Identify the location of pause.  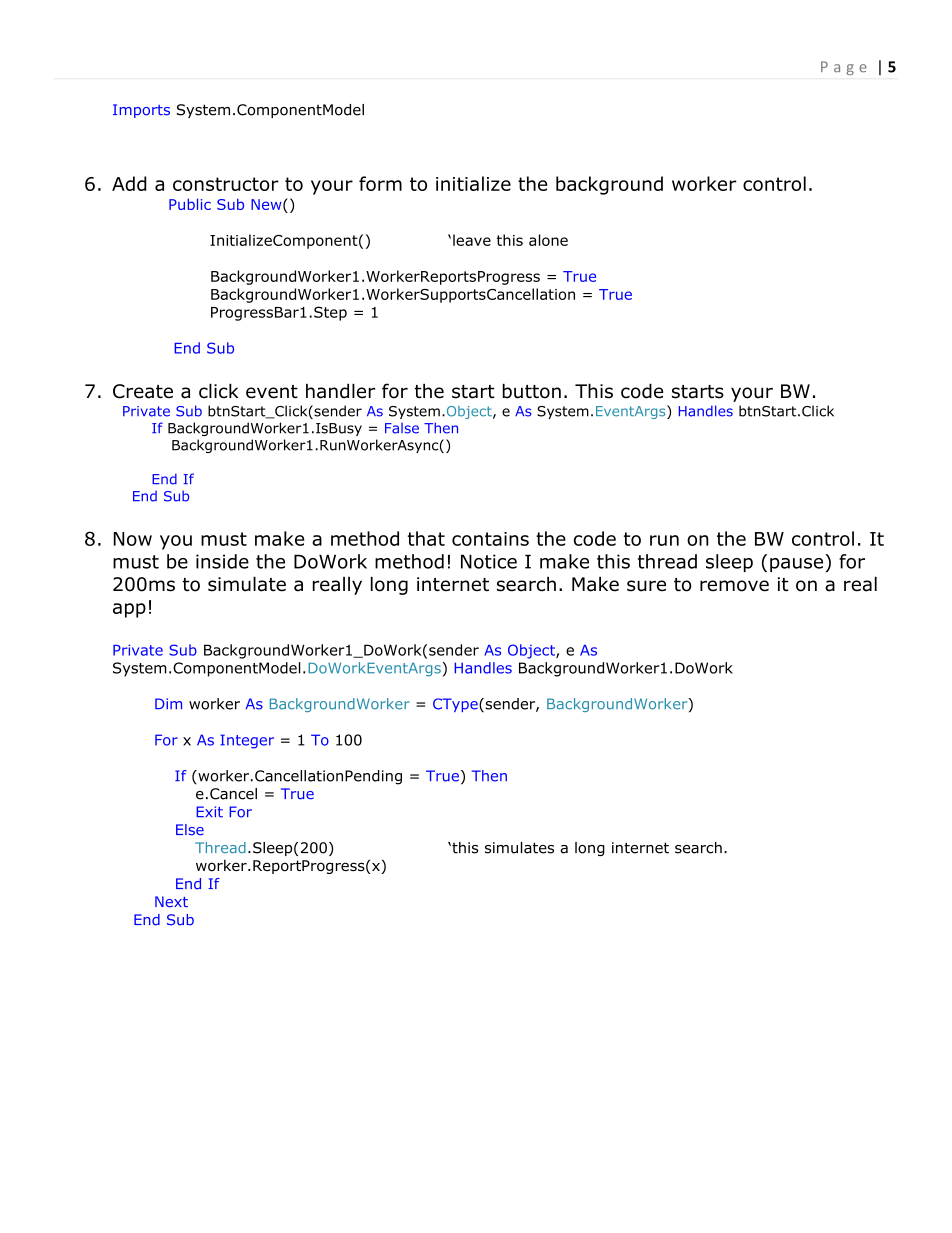
(798, 565).
